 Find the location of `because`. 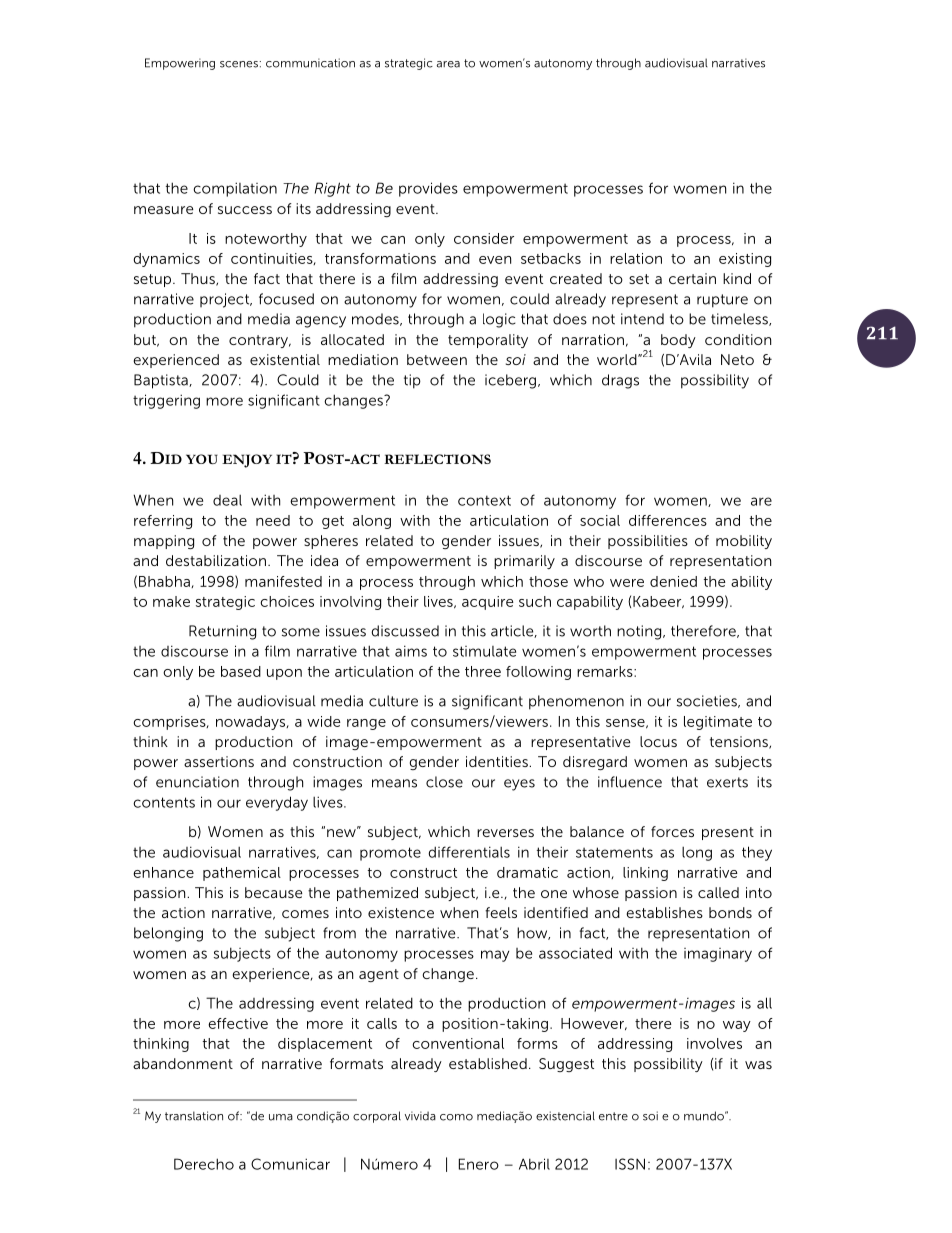

because is located at coordinates (274, 892).
